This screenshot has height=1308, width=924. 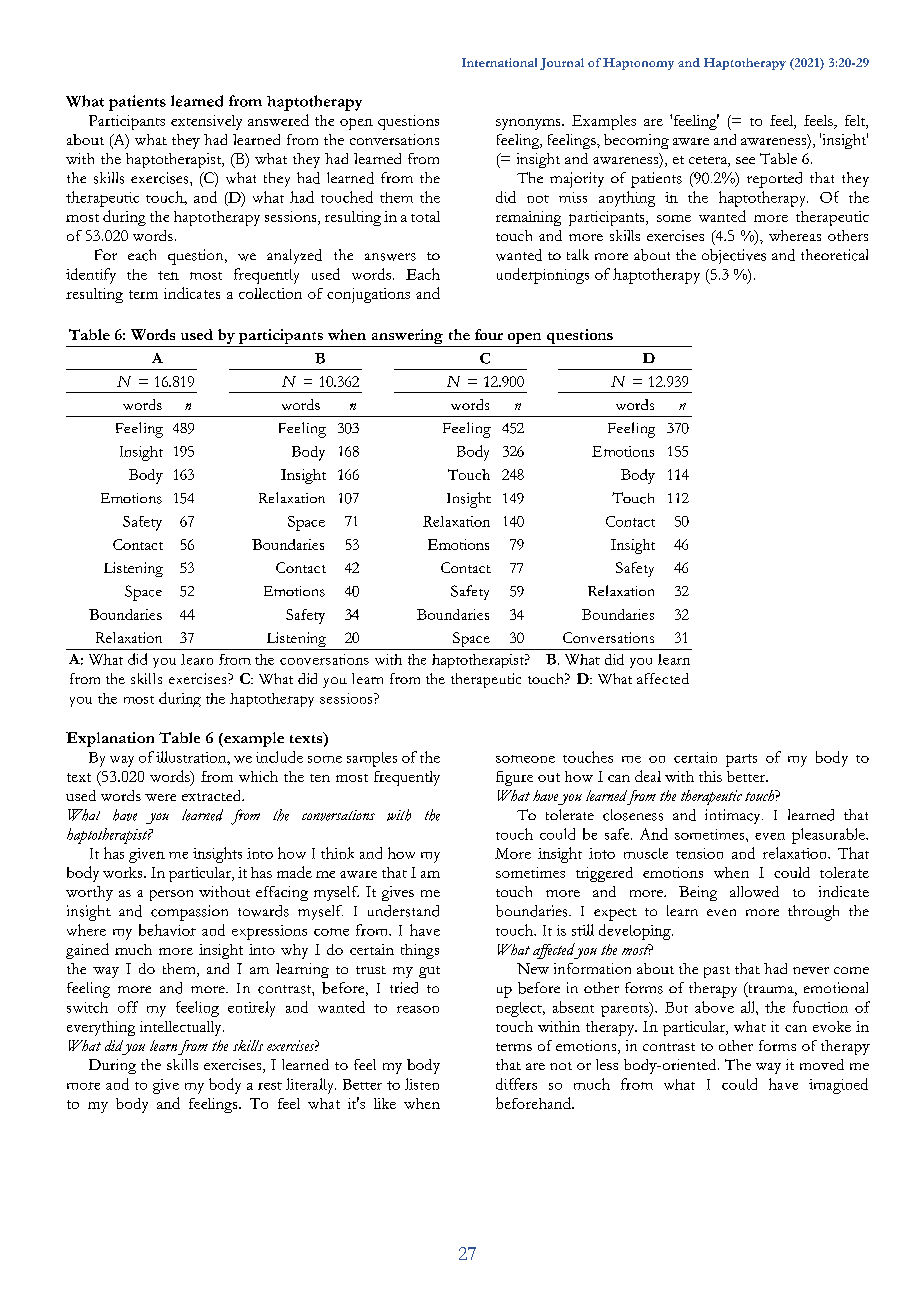 What do you see at coordinates (270, 293) in the screenshot?
I see `collection` at bounding box center [270, 293].
